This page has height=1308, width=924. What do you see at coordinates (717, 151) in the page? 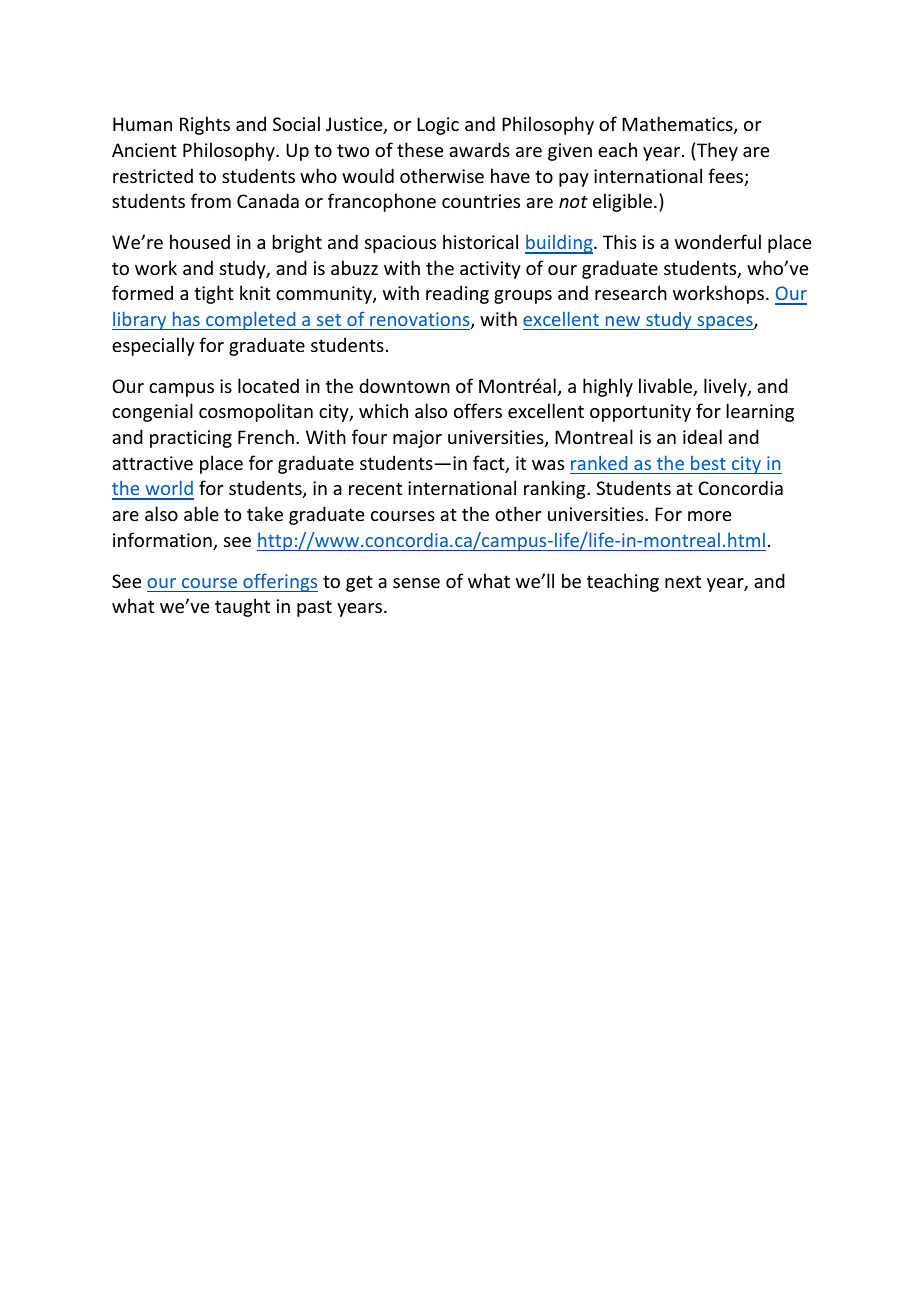
I see `They` at bounding box center [717, 151].
